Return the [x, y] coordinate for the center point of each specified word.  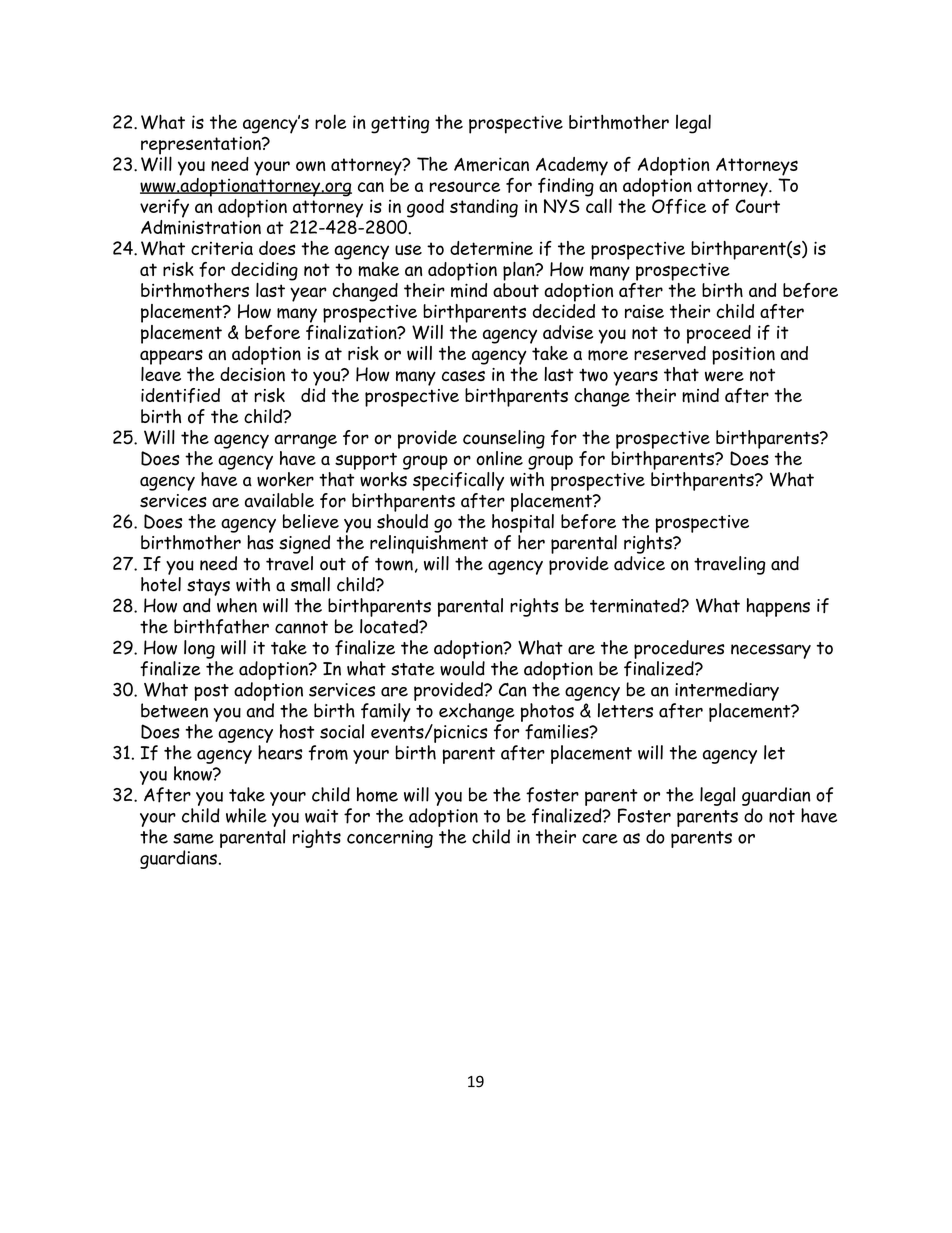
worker [285, 478]
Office [679, 205]
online [499, 458]
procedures [679, 649]
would [462, 667]
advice [639, 562]
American [491, 164]
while [246, 815]
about [516, 288]
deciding [264, 271]
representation [202, 146]
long [199, 649]
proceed [719, 334]
